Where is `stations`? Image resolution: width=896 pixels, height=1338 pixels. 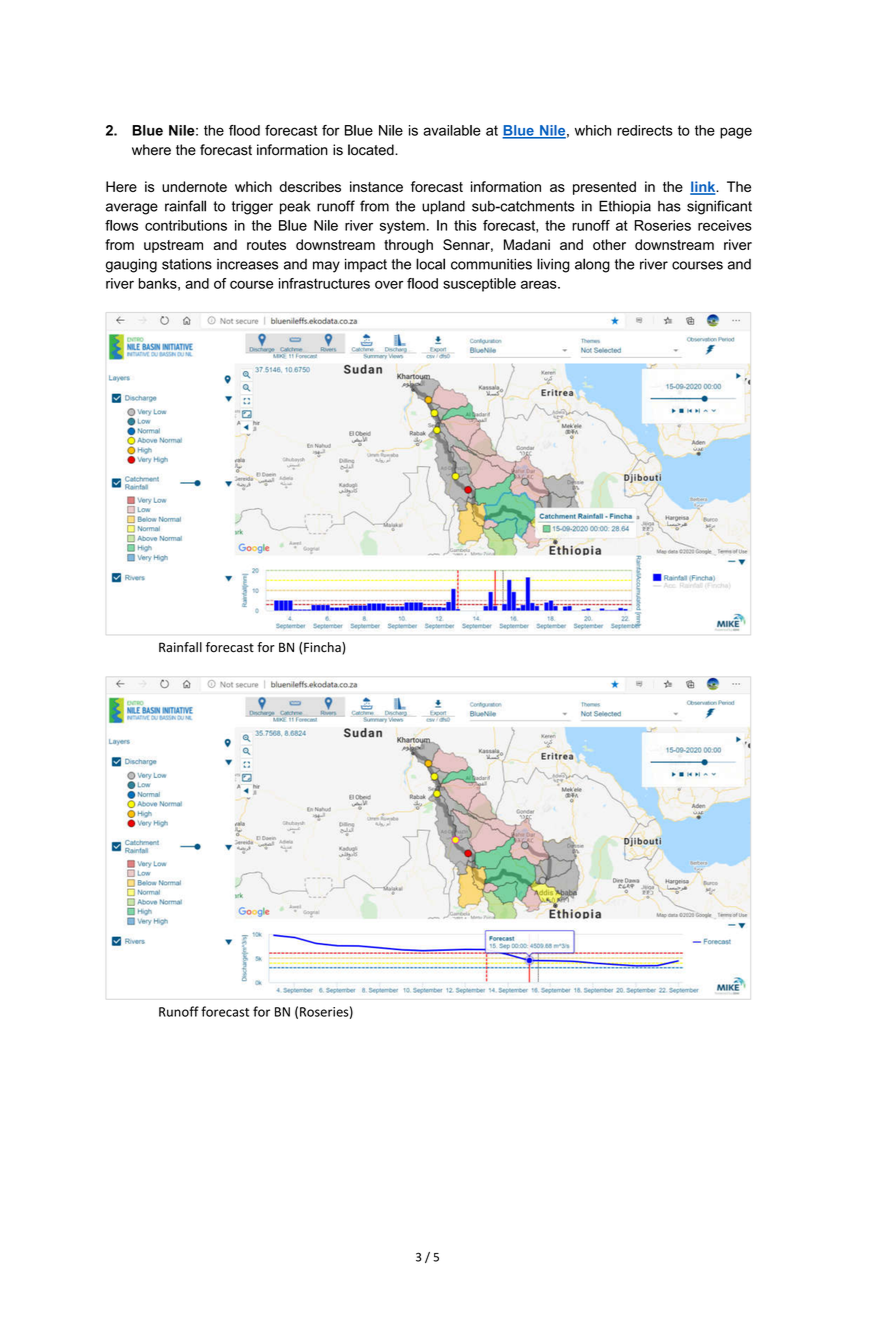
stations is located at coordinates (187, 264).
